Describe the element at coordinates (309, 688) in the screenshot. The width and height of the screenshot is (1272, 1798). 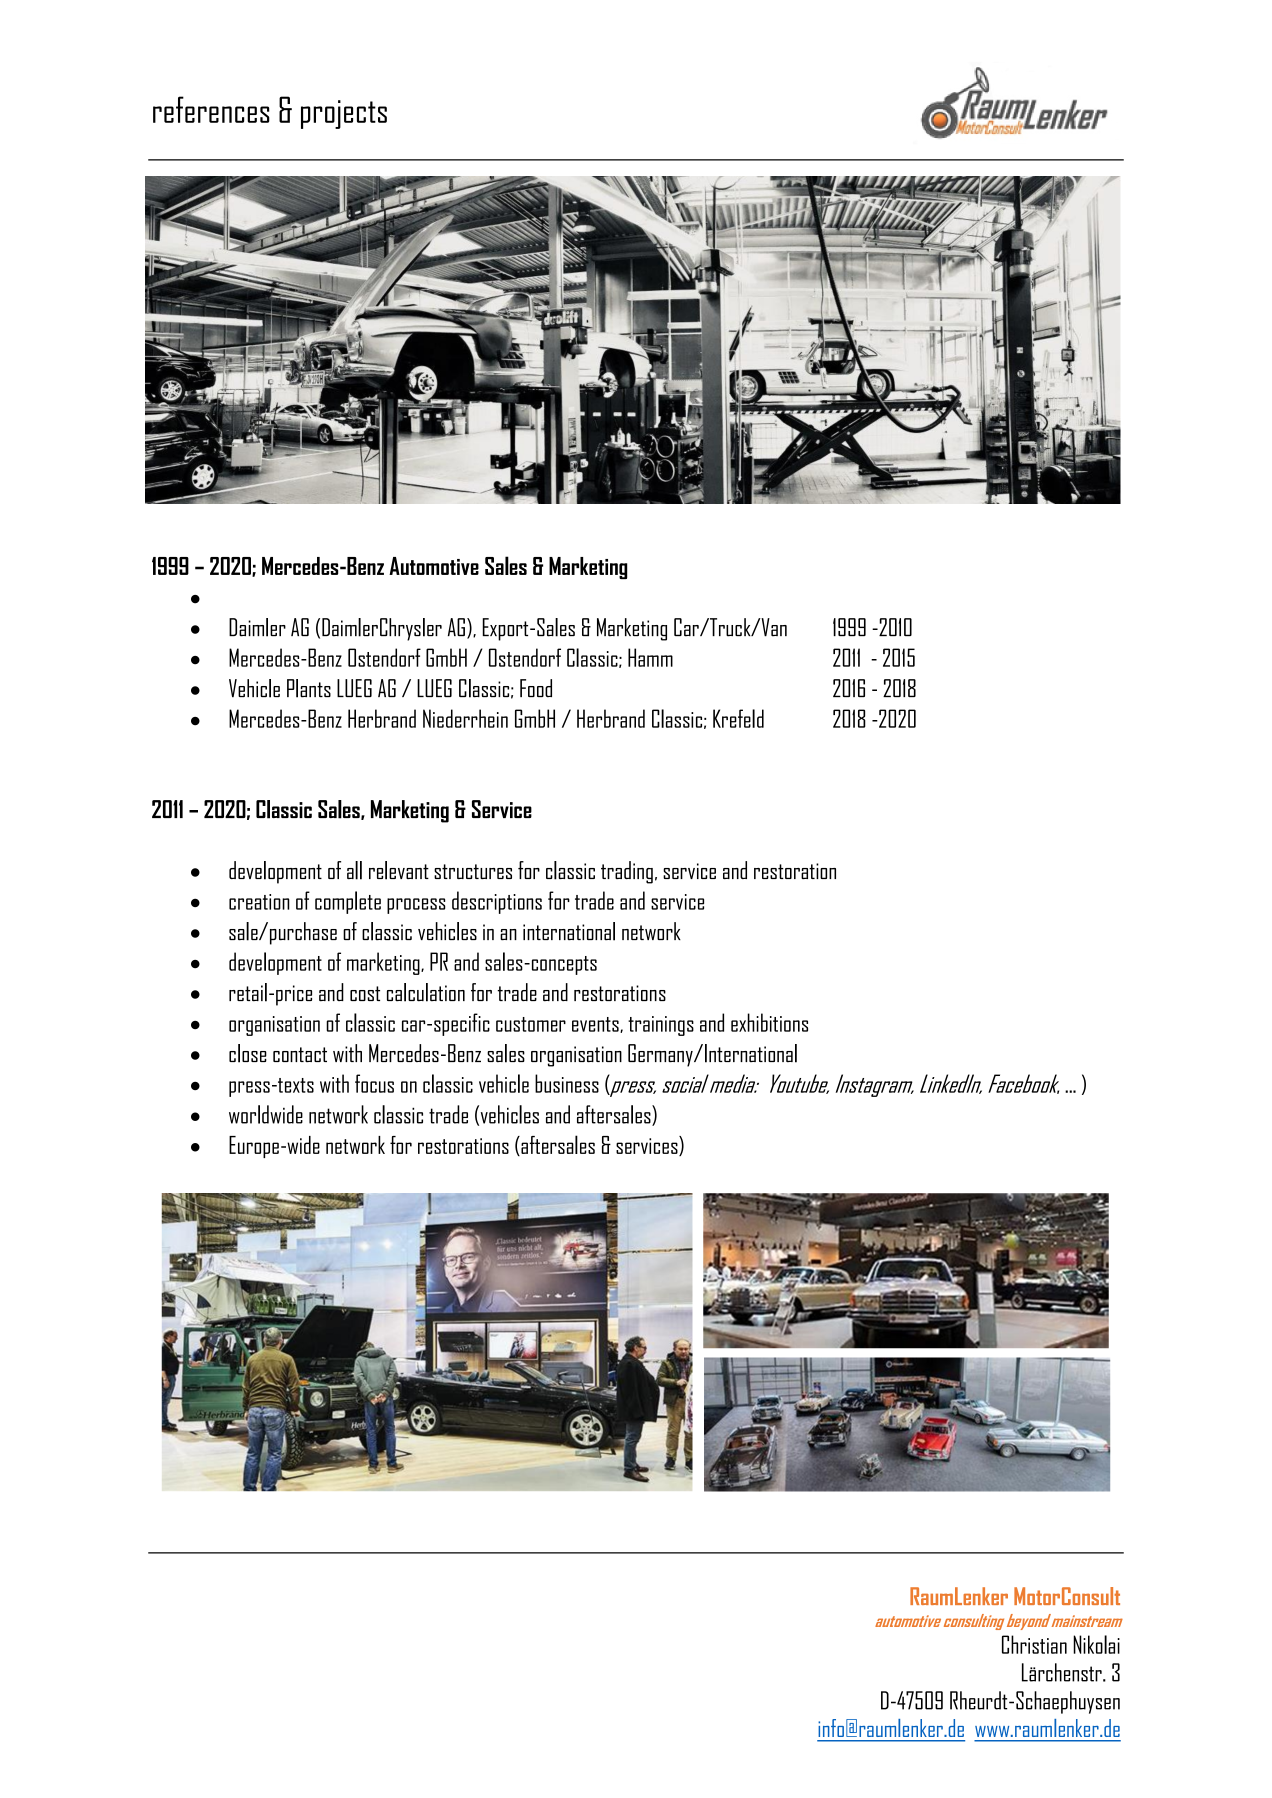
I see `Plants` at that location.
